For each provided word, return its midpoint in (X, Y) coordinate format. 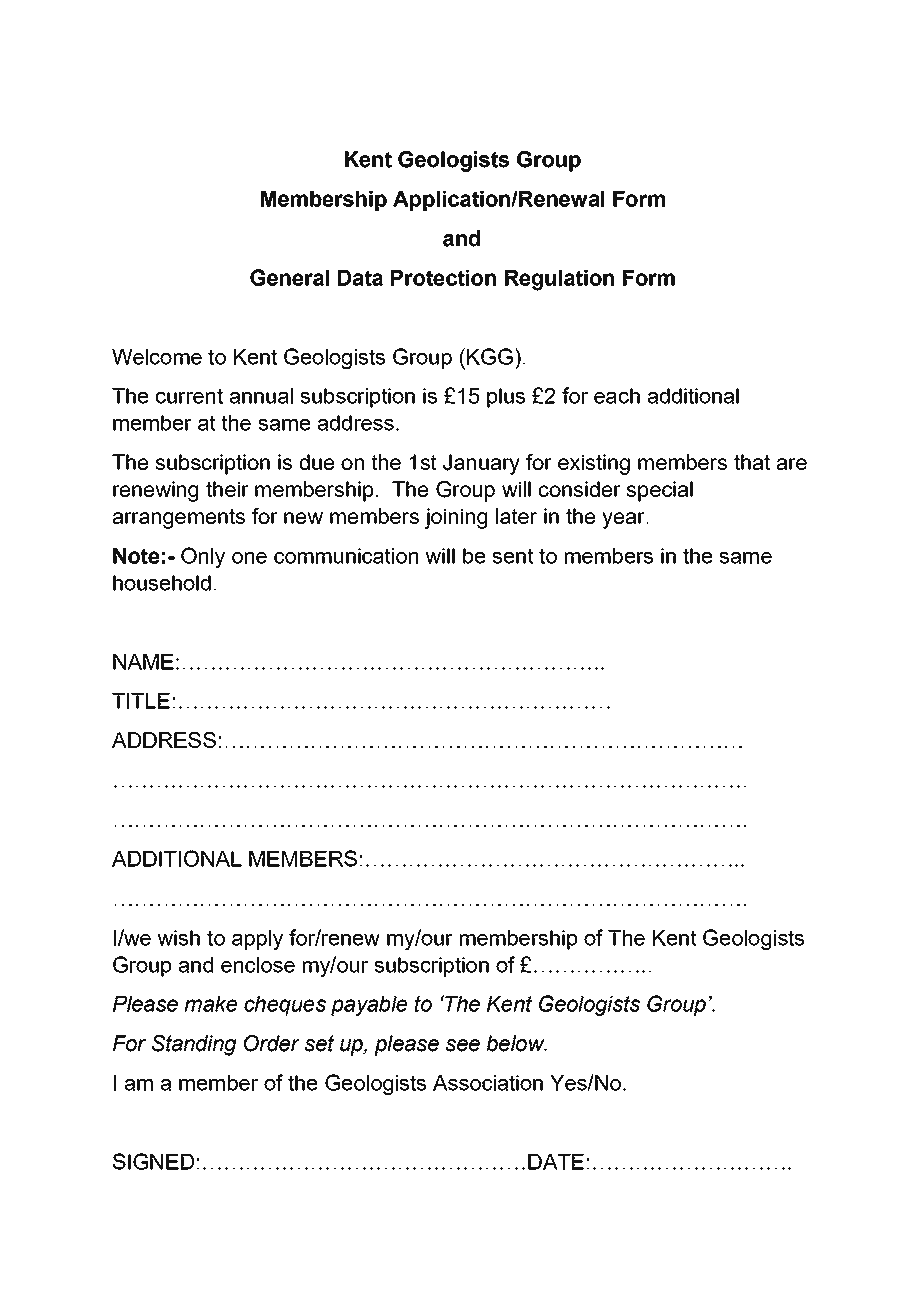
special (659, 491)
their (227, 489)
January (481, 464)
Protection (443, 278)
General (289, 277)
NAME (143, 662)
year (624, 520)
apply (257, 940)
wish (178, 938)
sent (513, 556)
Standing (194, 1045)
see (463, 1045)
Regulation (559, 280)
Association (488, 1083)
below (517, 1043)
